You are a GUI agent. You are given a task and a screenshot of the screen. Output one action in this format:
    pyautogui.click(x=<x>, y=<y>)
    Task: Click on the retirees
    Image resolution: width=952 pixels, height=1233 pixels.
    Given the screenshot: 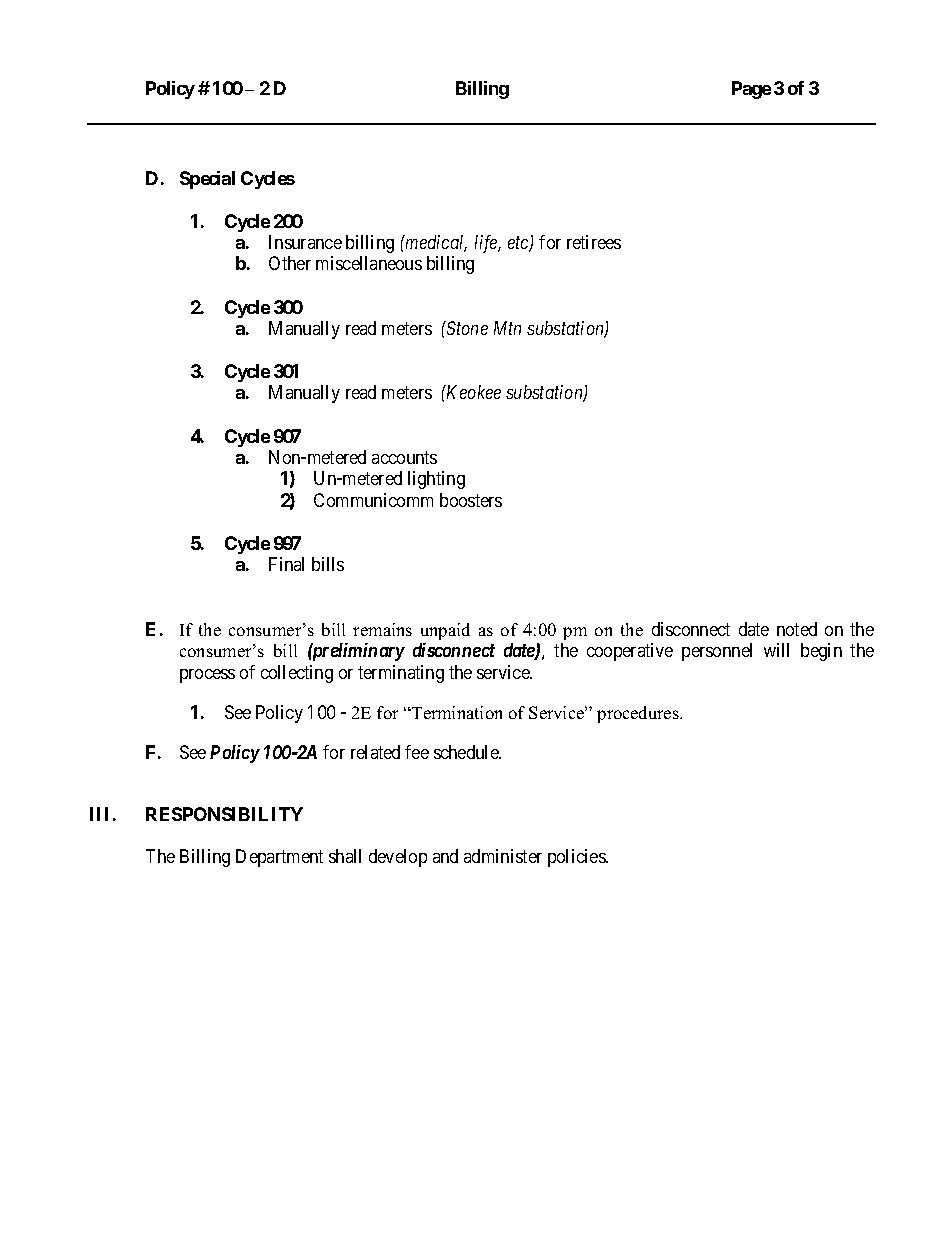 What is the action you would take?
    pyautogui.click(x=594, y=242)
